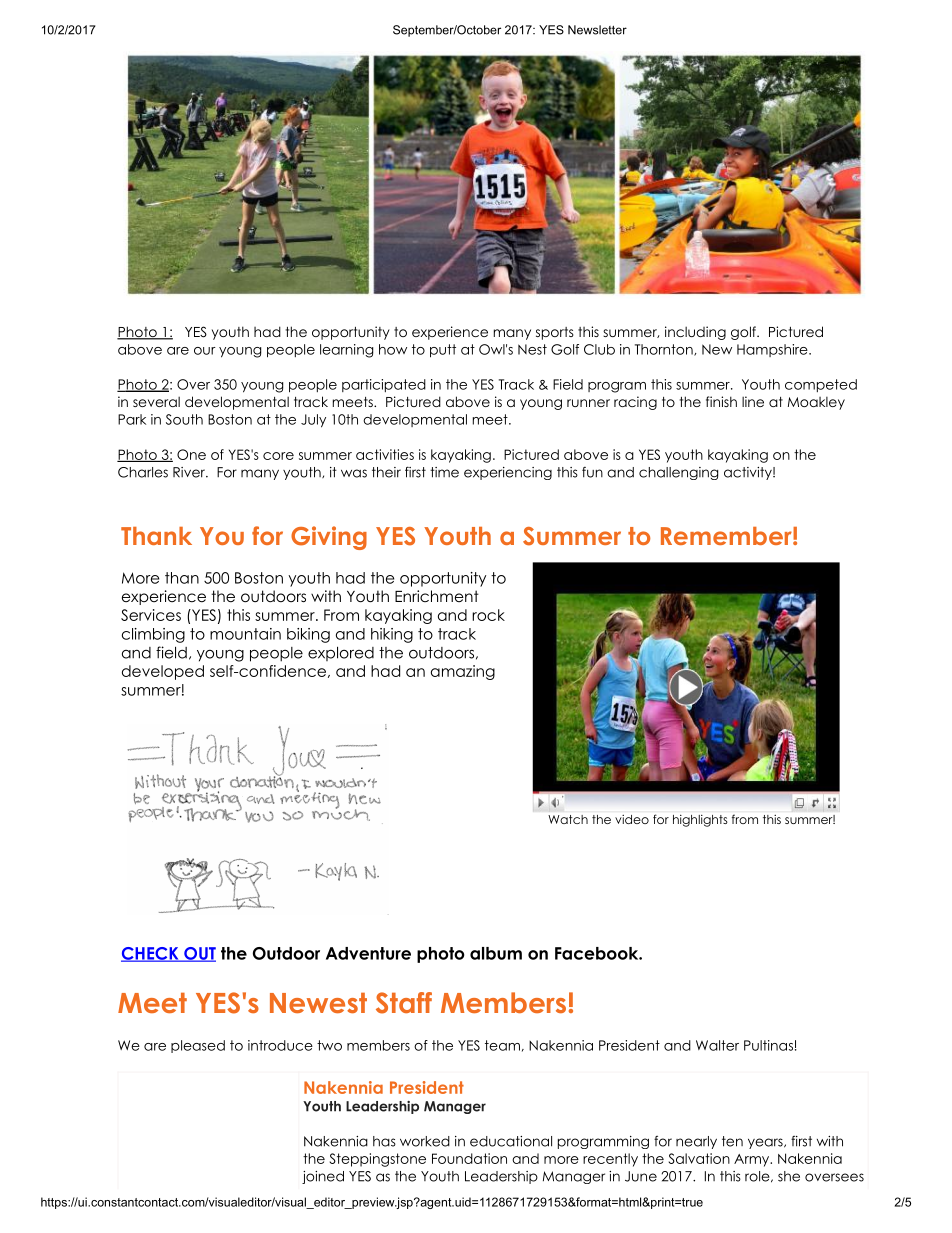  What do you see at coordinates (163, 672) in the screenshot?
I see `developed` at bounding box center [163, 672].
